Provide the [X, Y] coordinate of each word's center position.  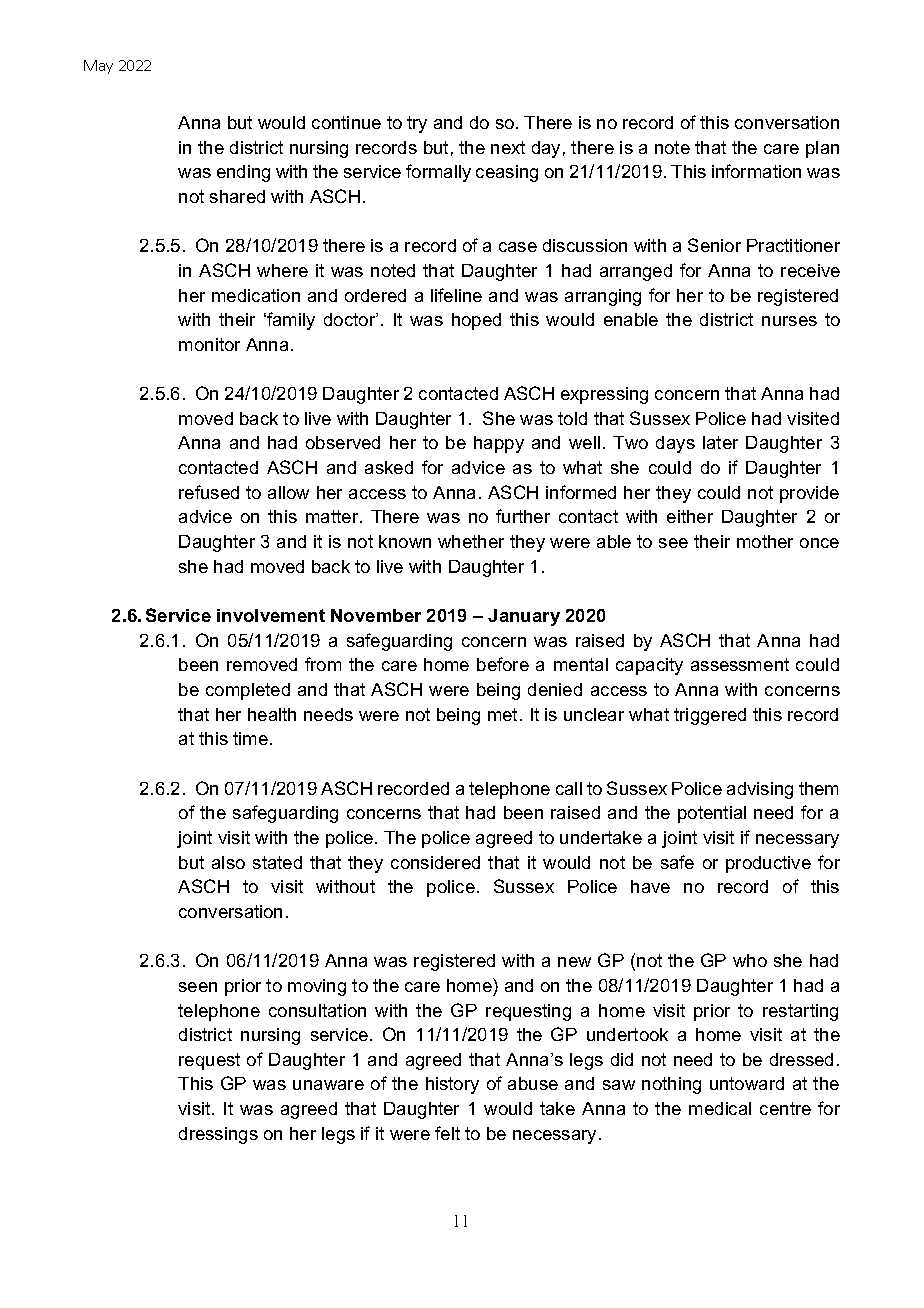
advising [760, 790]
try [417, 124]
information [756, 171]
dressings [218, 1135]
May [98, 67]
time [252, 738]
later [720, 442]
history [452, 1085]
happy [499, 444]
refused [209, 492]
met [504, 714]
